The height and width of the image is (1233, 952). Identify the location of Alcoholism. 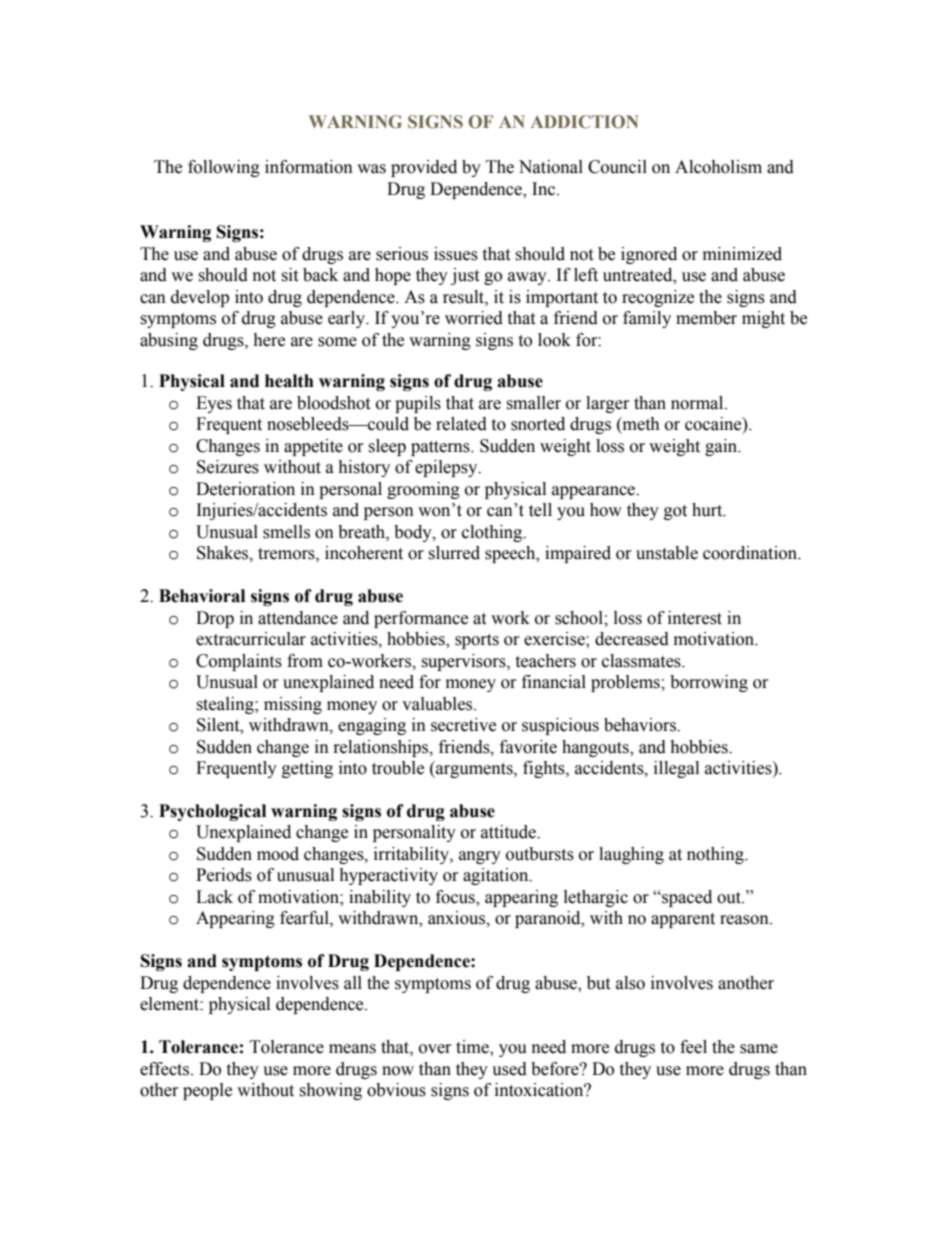
(718, 167).
